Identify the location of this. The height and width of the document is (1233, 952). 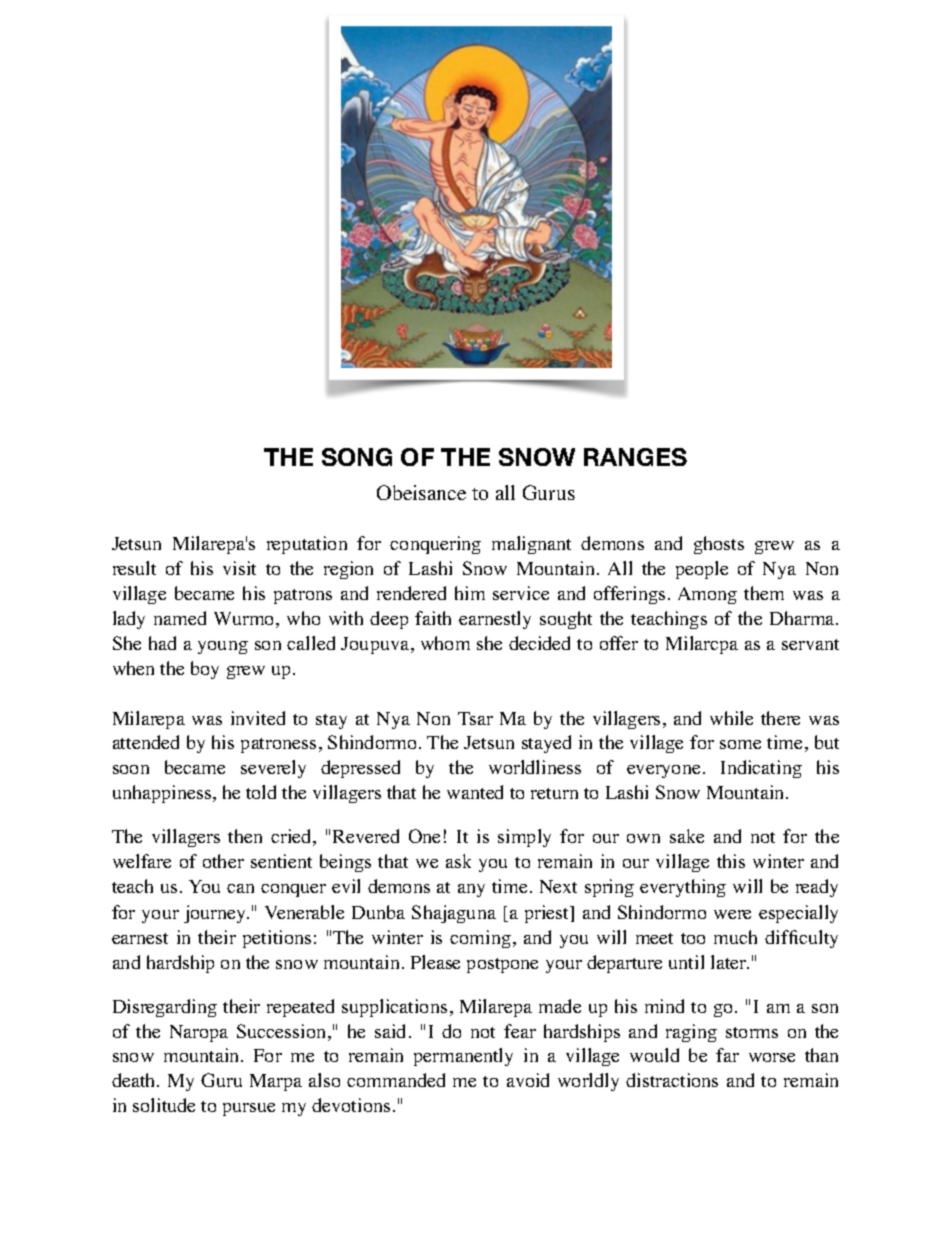
(731, 861).
